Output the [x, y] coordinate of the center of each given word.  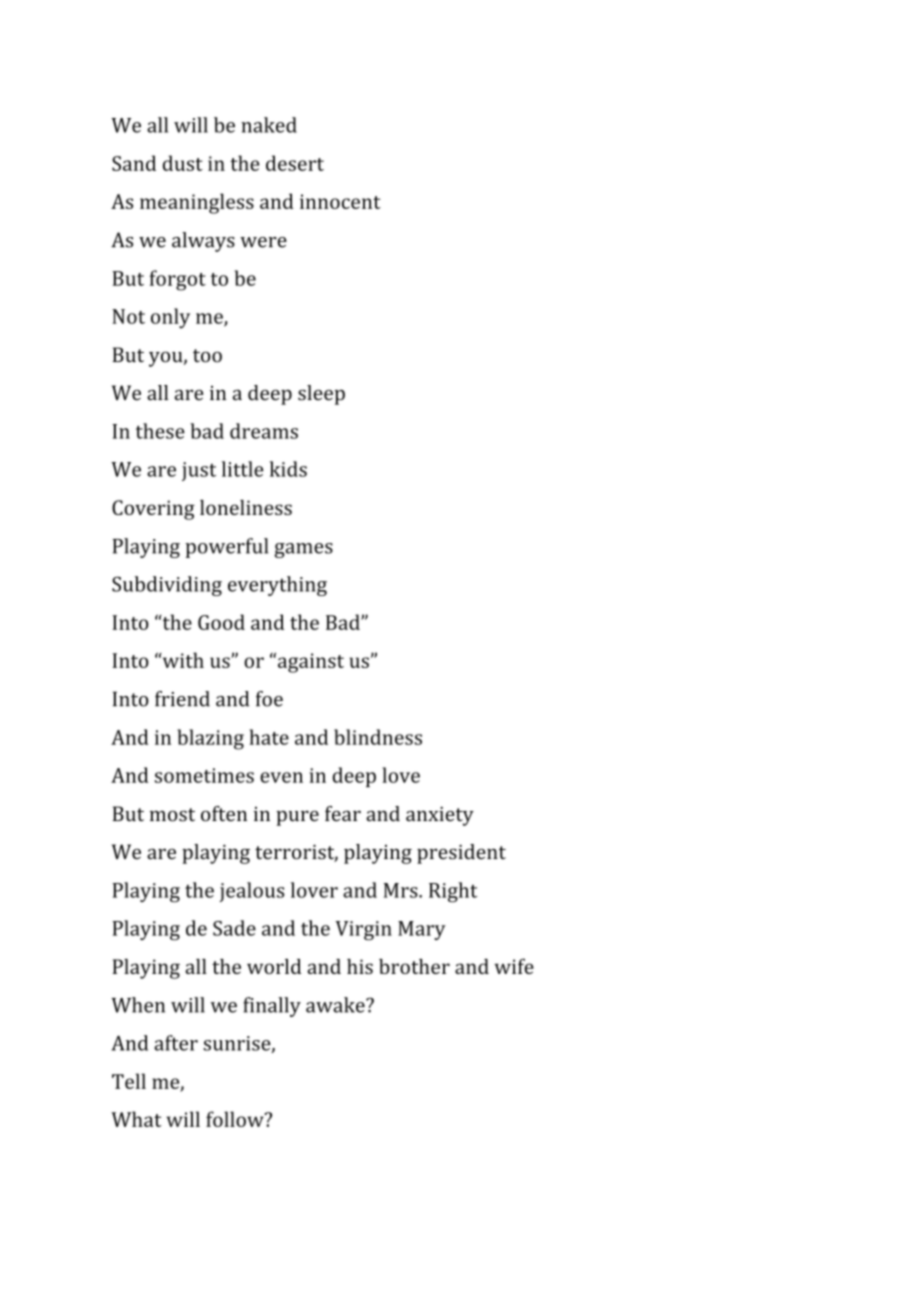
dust [183, 163]
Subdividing [167, 586]
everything [277, 586]
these [160, 431]
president [461, 854]
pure [297, 818]
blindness [378, 737]
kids [288, 469]
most [172, 815]
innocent [340, 201]
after [176, 1043]
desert [295, 163]
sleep [321, 395]
